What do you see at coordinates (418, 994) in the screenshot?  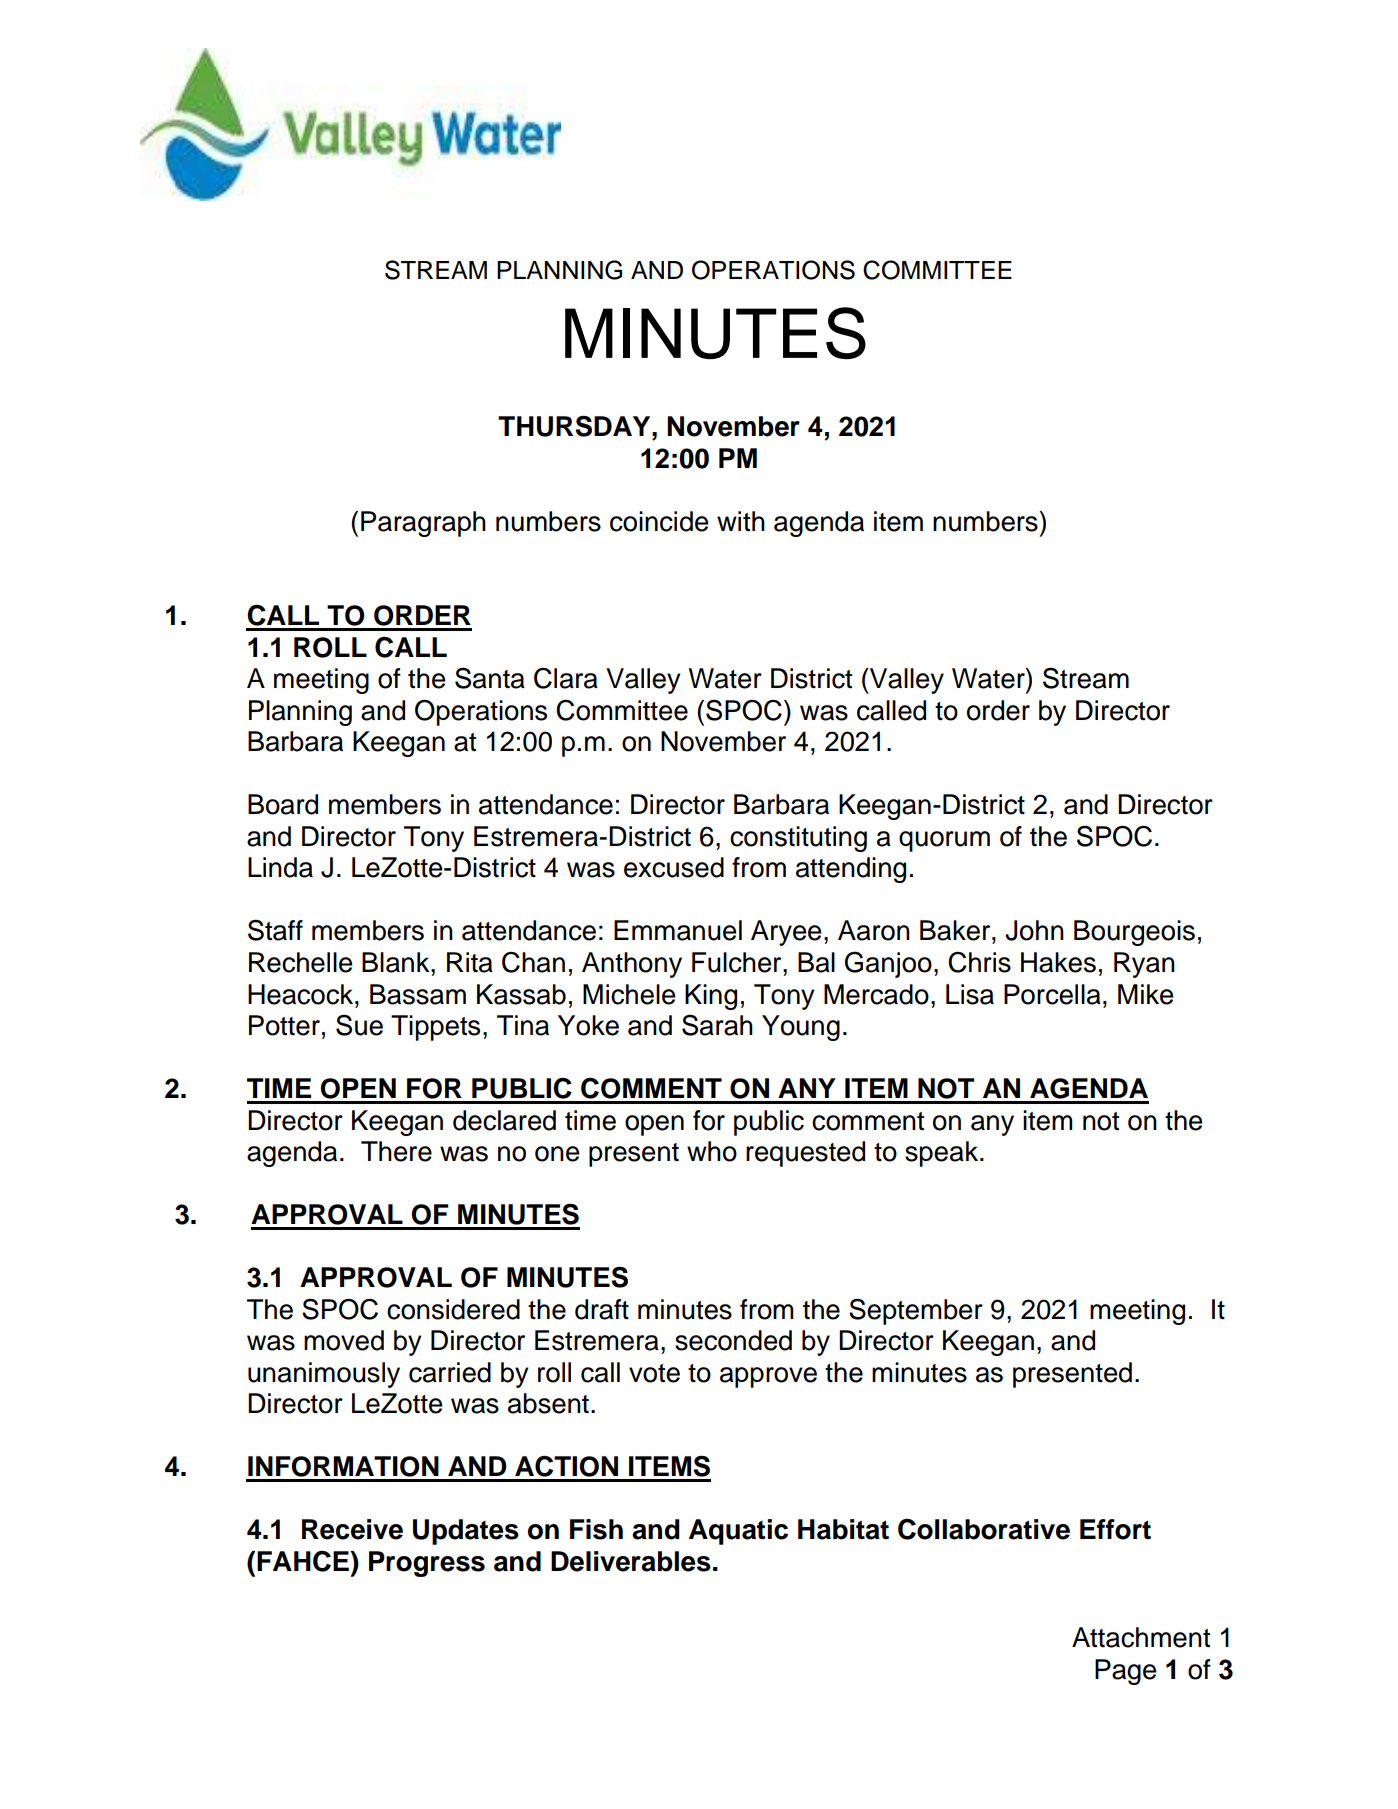 I see `Bassam` at bounding box center [418, 994].
